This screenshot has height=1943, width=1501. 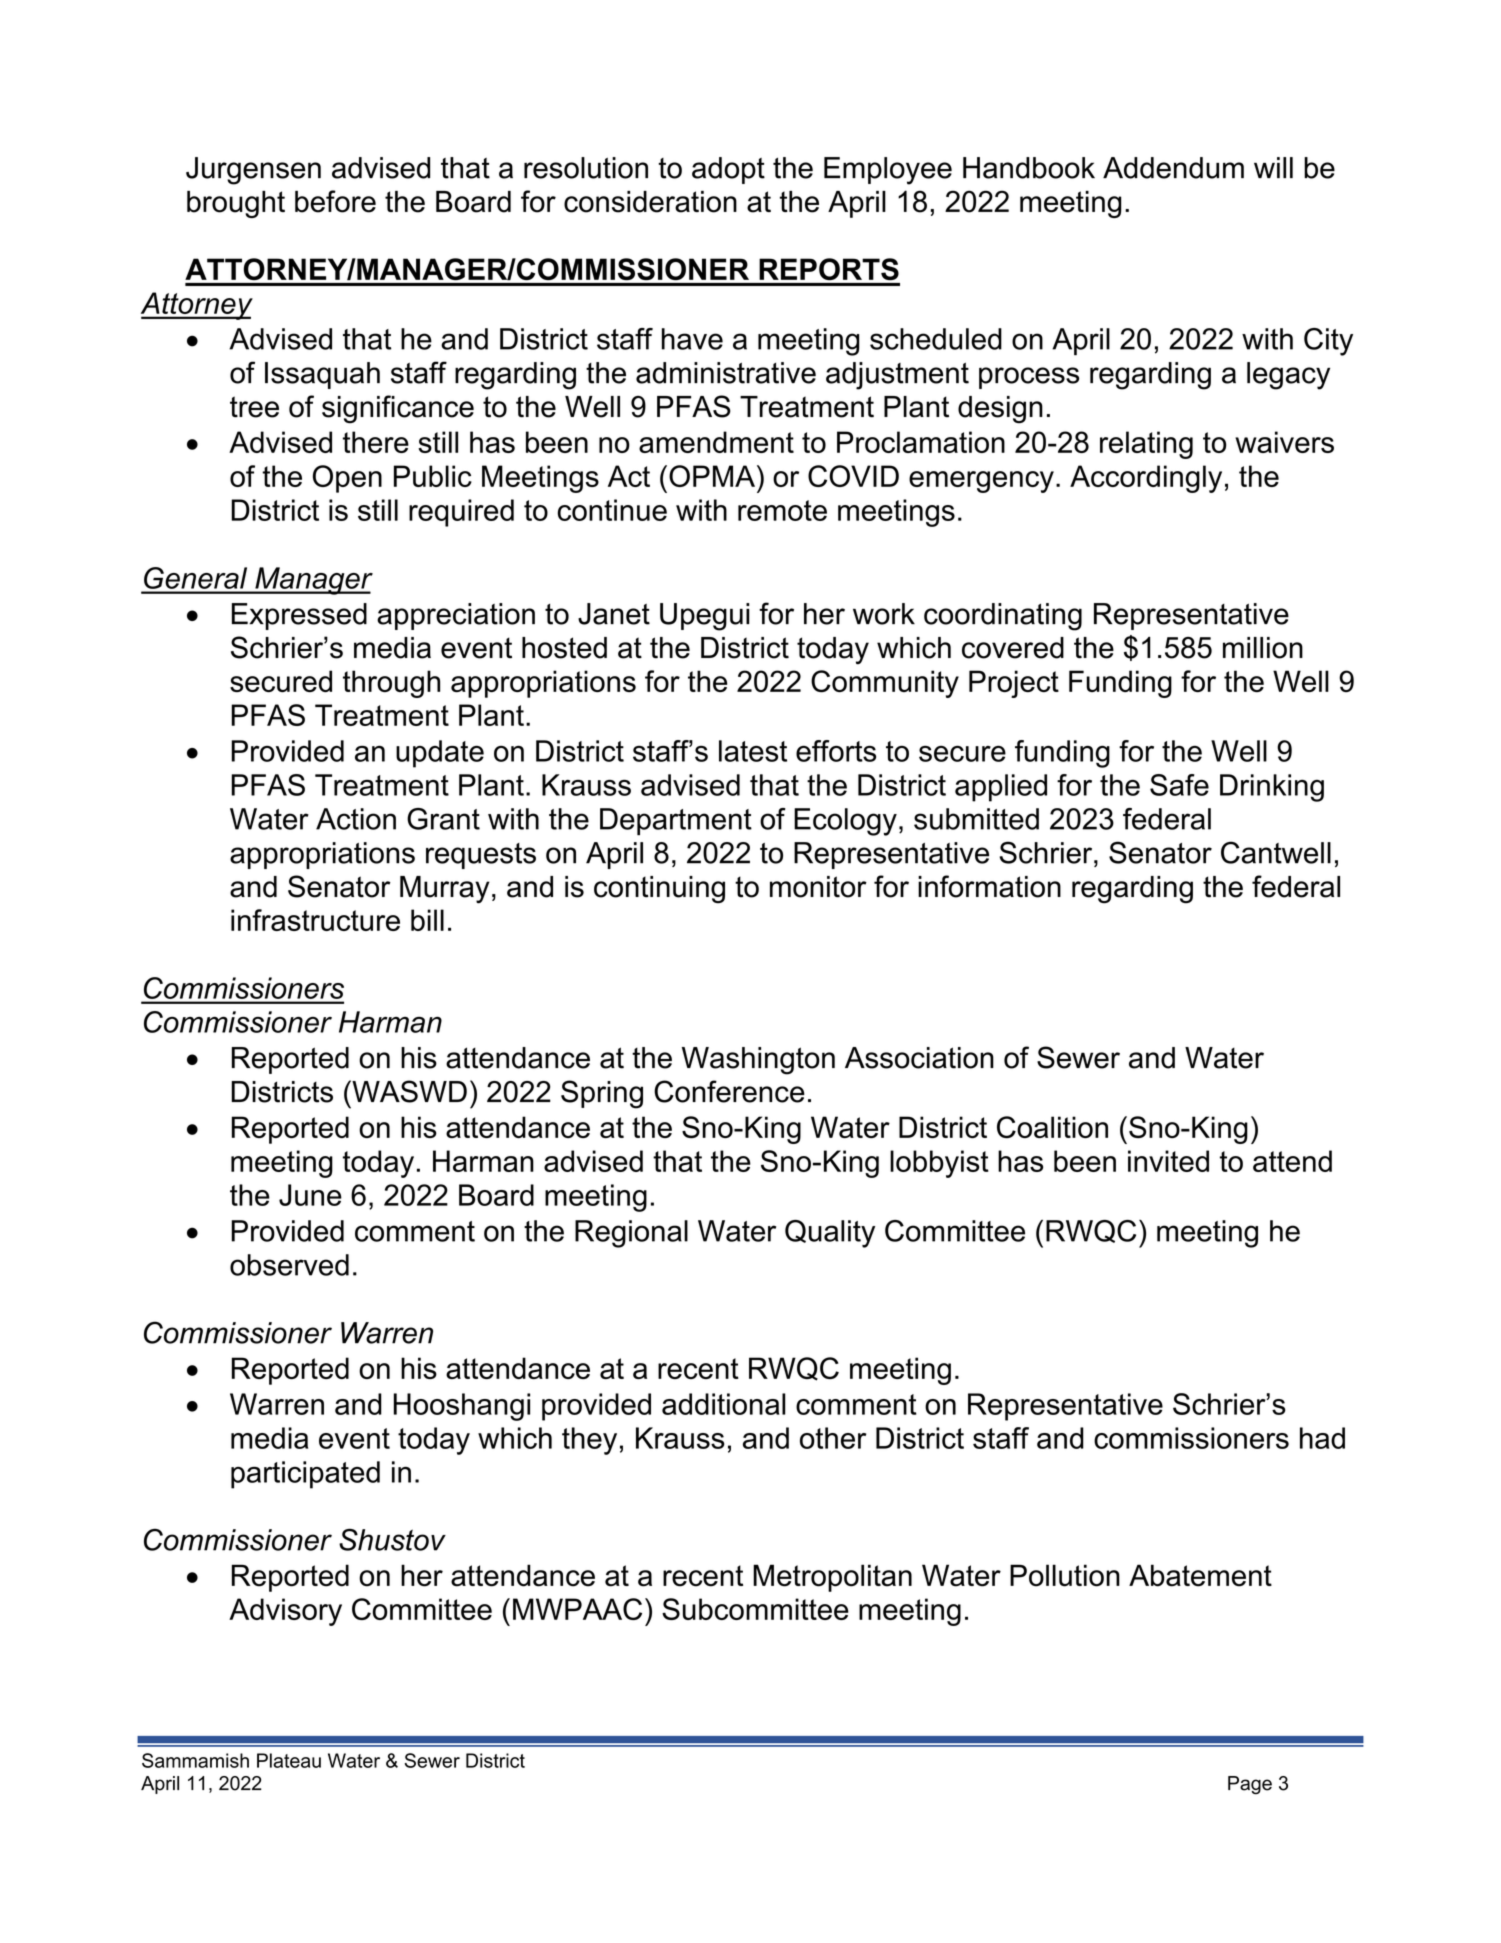 What do you see at coordinates (1173, 168) in the screenshot?
I see `Addendum` at bounding box center [1173, 168].
